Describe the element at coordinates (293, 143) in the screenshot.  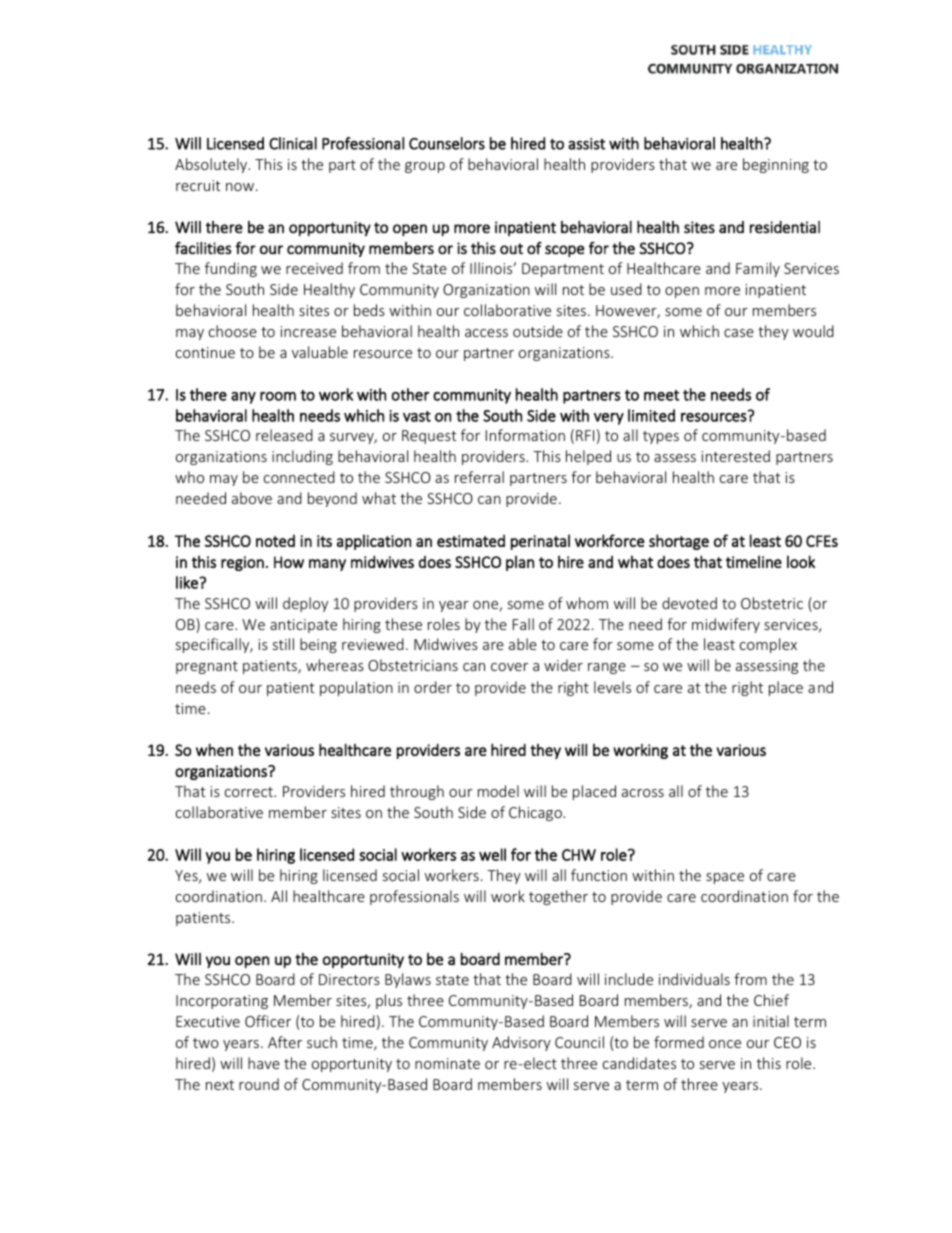
I see `Clinical` at that location.
